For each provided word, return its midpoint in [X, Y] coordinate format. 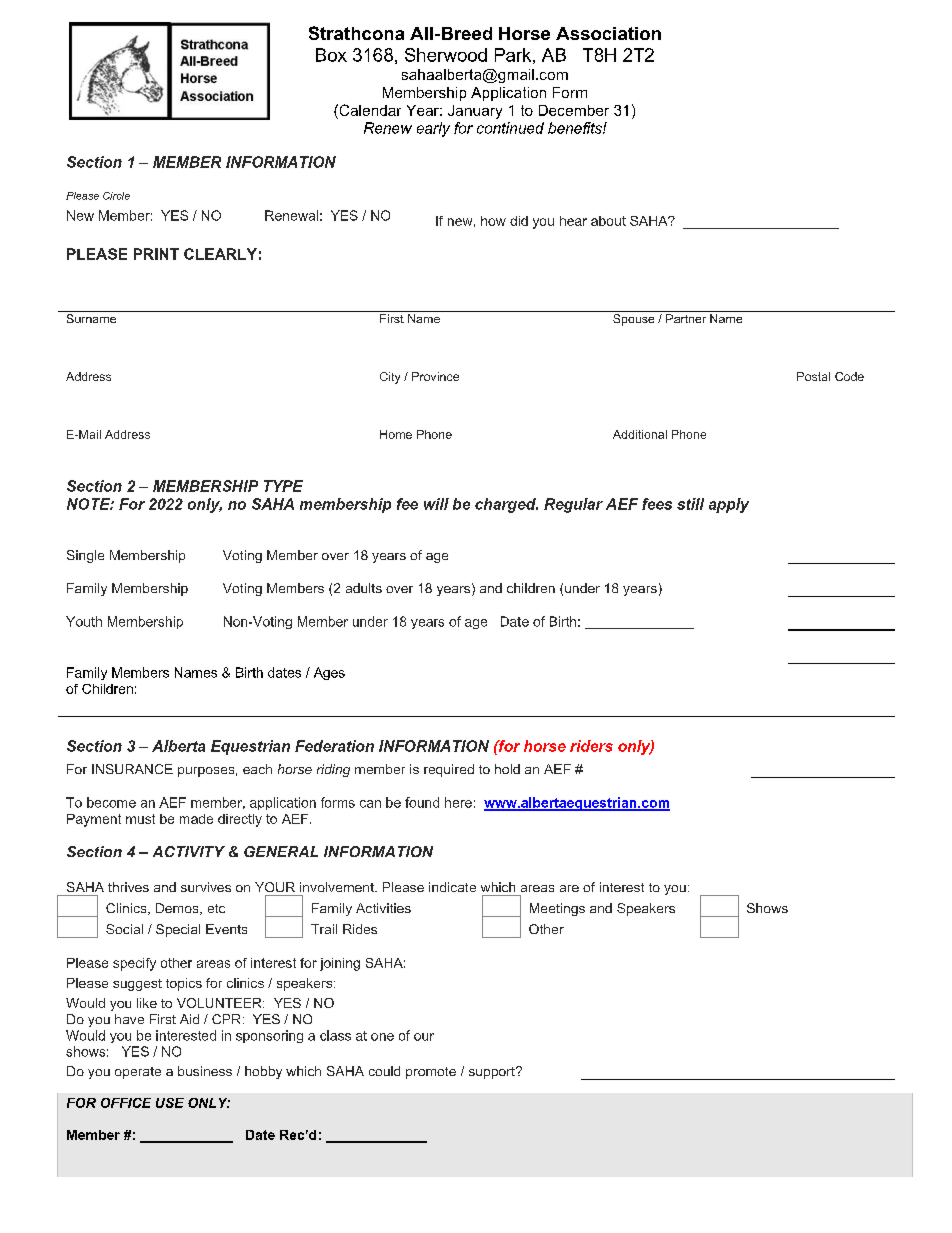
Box [331, 55]
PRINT [156, 254]
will [436, 504]
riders [591, 746]
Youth [84, 621]
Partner [686, 318]
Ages [329, 673]
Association [608, 33]
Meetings [557, 909]
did [519, 221]
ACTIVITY [189, 851]
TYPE [283, 486]
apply [729, 505]
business [205, 1071]
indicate [452, 887]
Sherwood [446, 55]
